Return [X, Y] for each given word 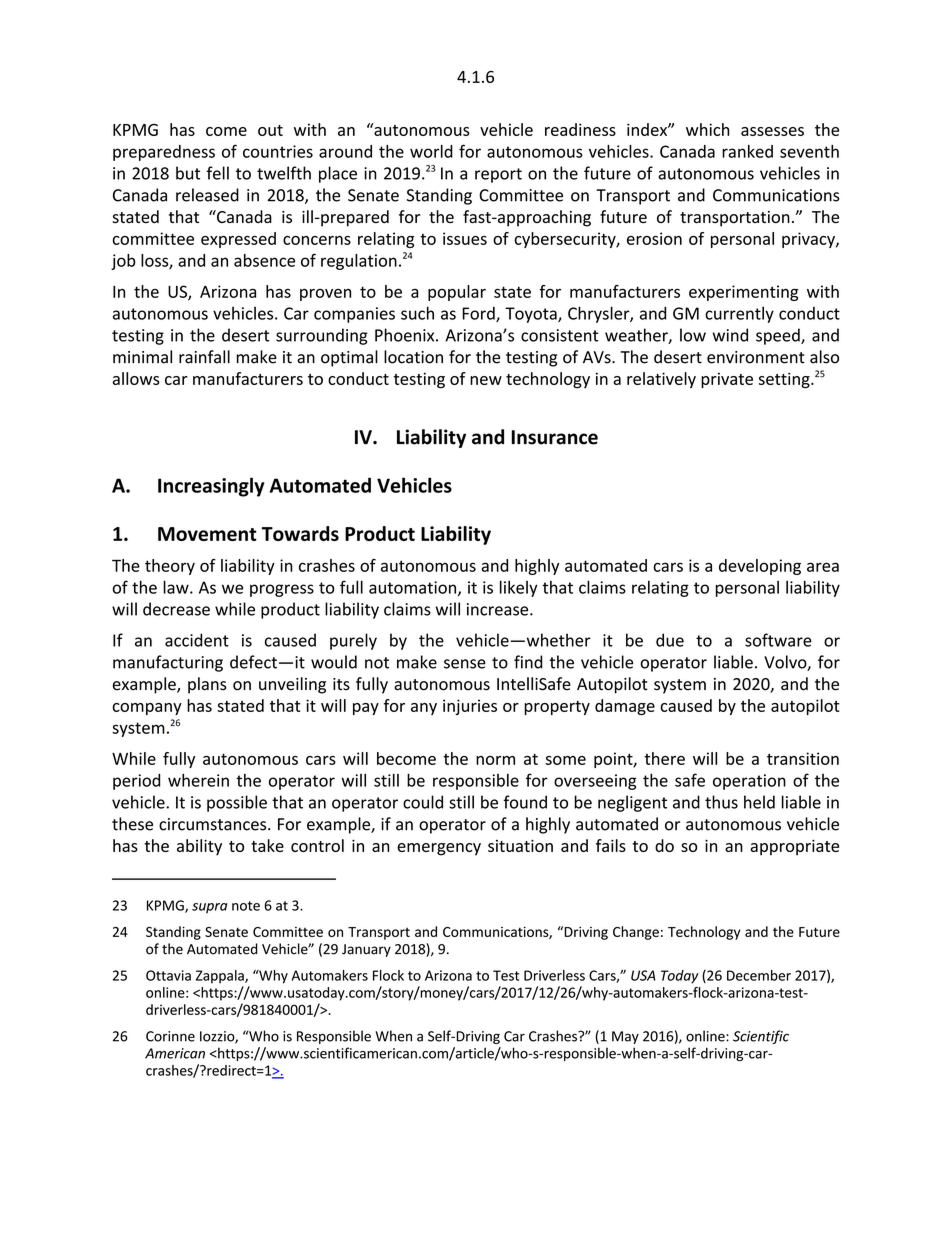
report [498, 175]
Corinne [170, 1036]
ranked [747, 151]
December [759, 975]
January [366, 950]
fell [218, 173]
